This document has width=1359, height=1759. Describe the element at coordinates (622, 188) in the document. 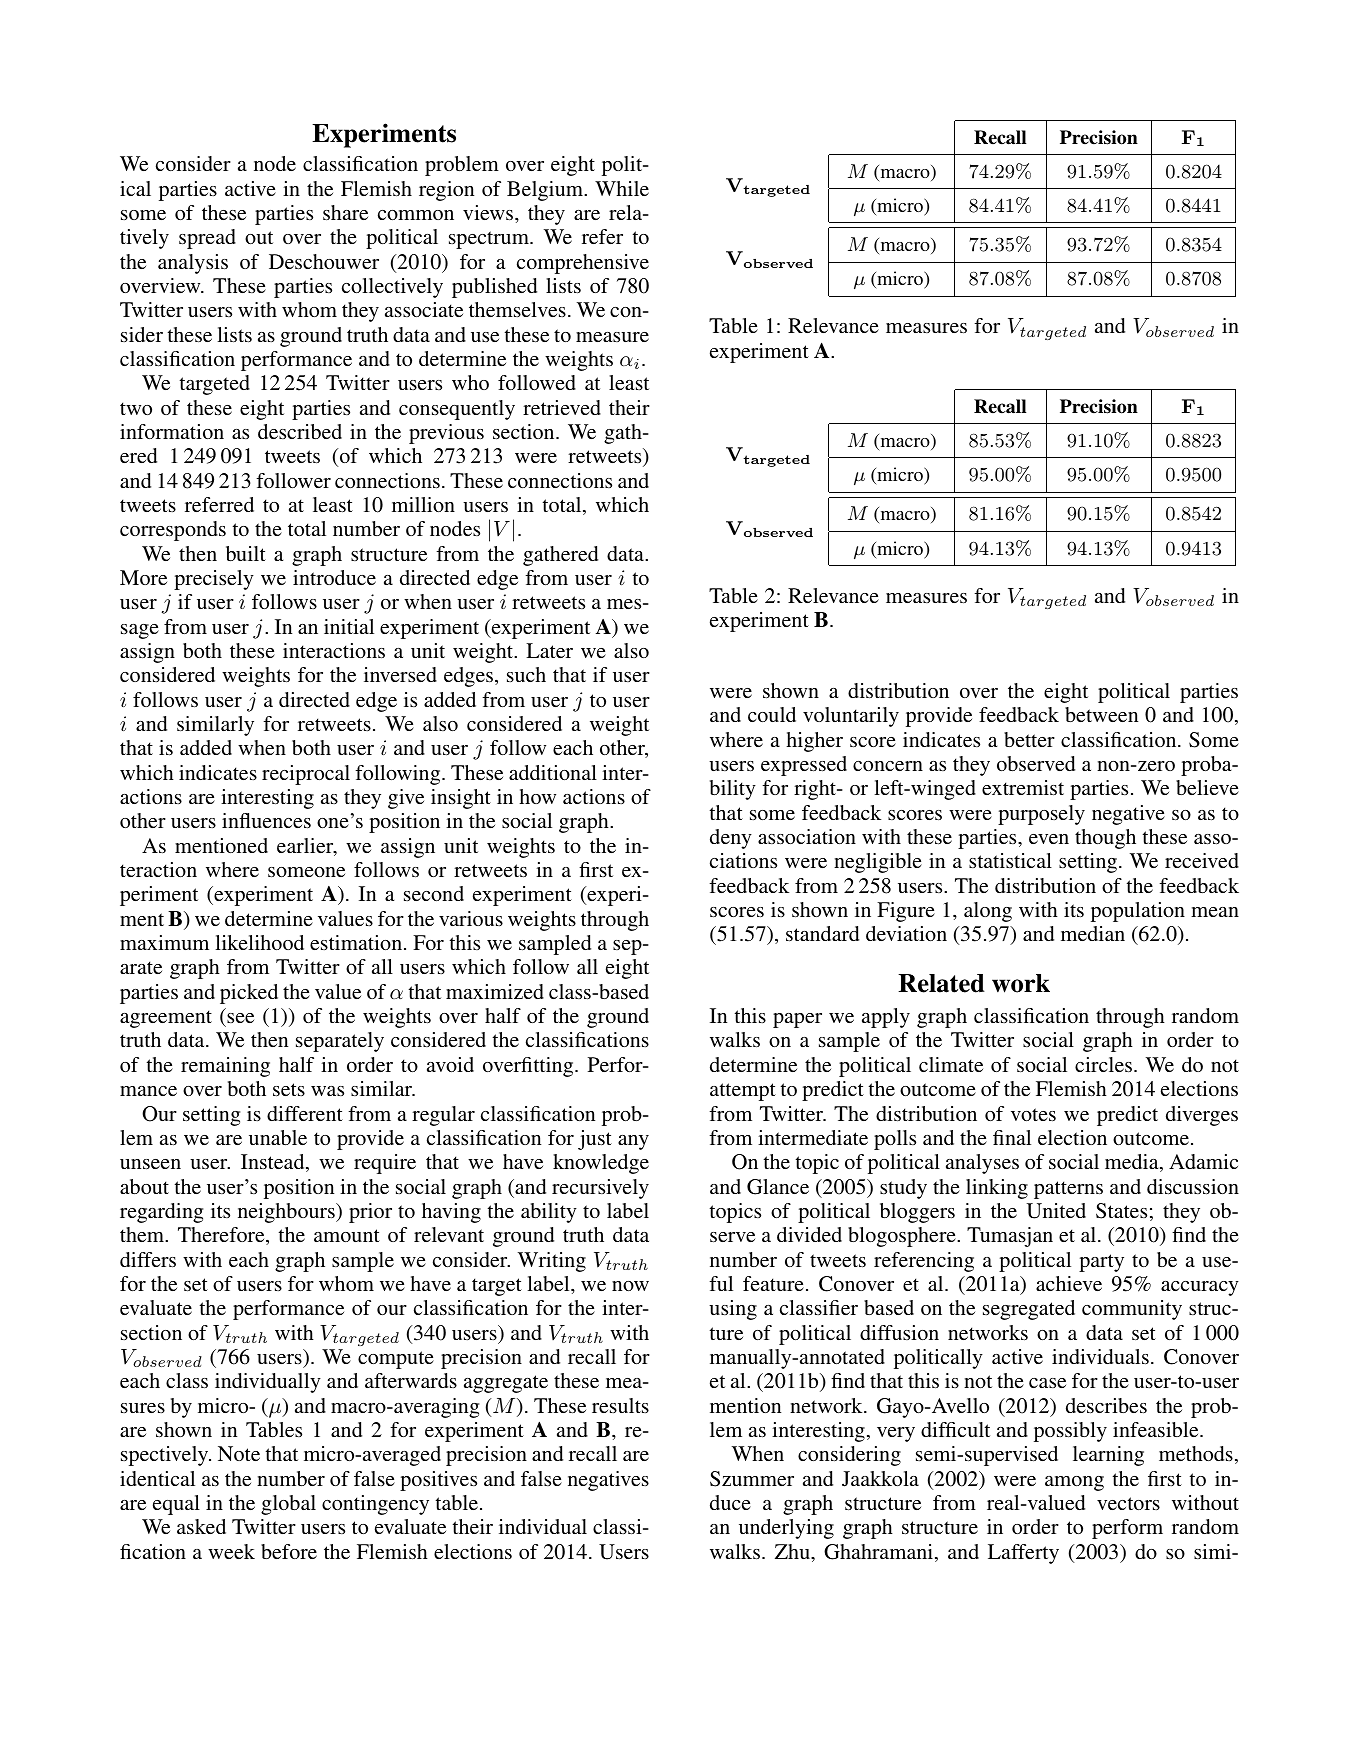

I see `While` at that location.
